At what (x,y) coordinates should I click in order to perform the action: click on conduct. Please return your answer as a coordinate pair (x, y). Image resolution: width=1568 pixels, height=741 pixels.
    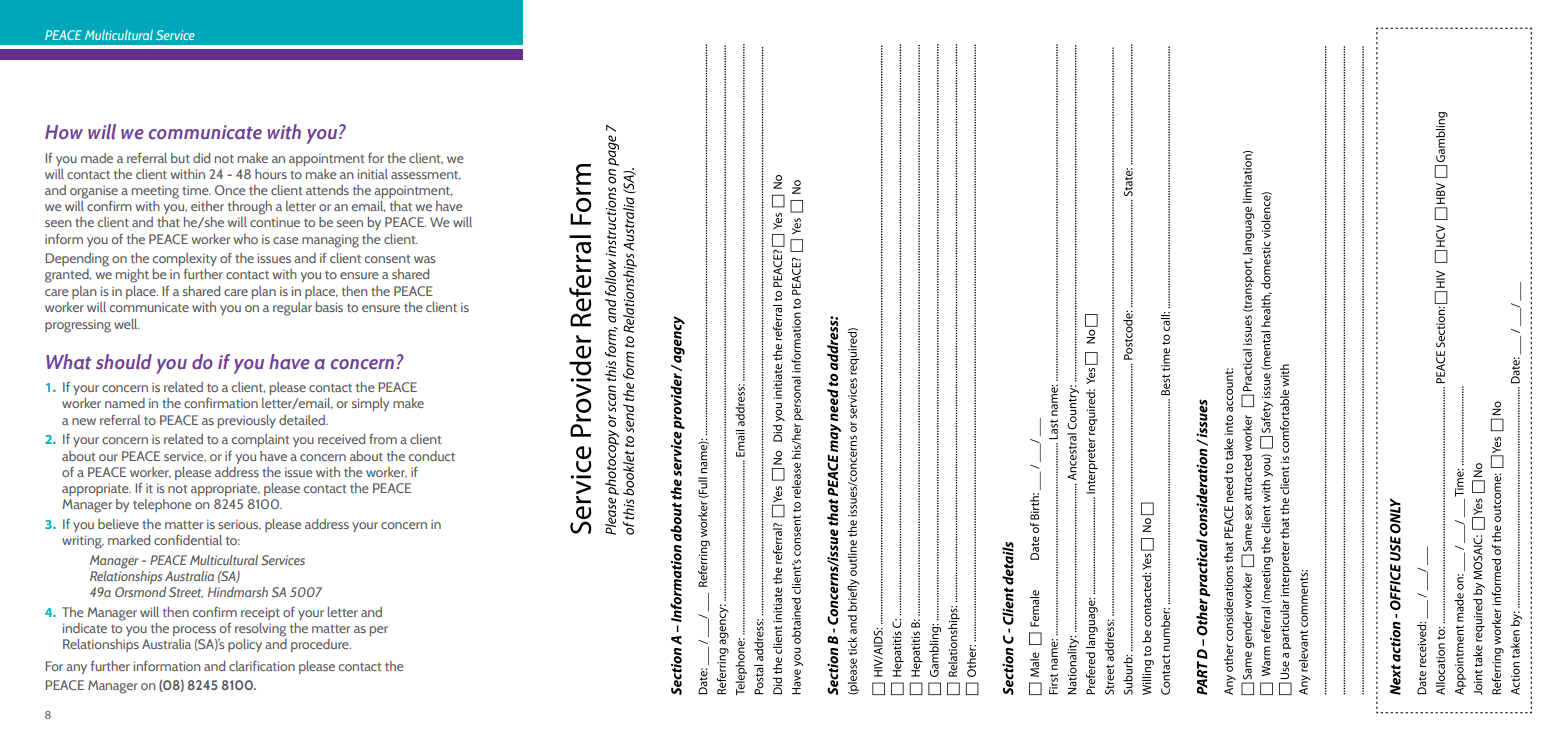
    Looking at the image, I should click on (432, 456).
